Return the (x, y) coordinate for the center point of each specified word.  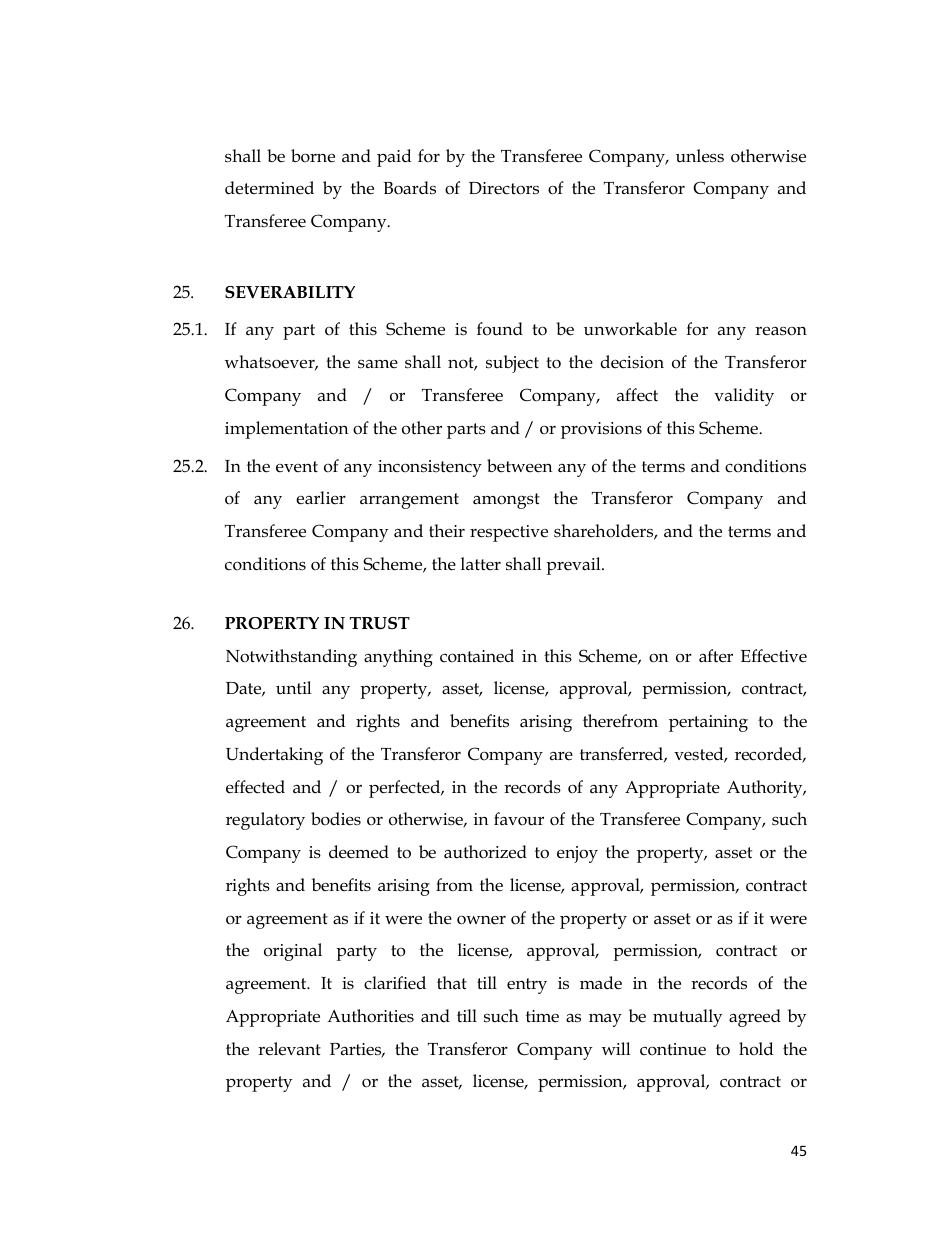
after (716, 656)
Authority (766, 789)
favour (519, 819)
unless (700, 156)
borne (313, 156)
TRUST (380, 623)
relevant (289, 1049)
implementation (286, 430)
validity (744, 397)
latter (481, 564)
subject (512, 364)
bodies (336, 819)
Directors (504, 188)
